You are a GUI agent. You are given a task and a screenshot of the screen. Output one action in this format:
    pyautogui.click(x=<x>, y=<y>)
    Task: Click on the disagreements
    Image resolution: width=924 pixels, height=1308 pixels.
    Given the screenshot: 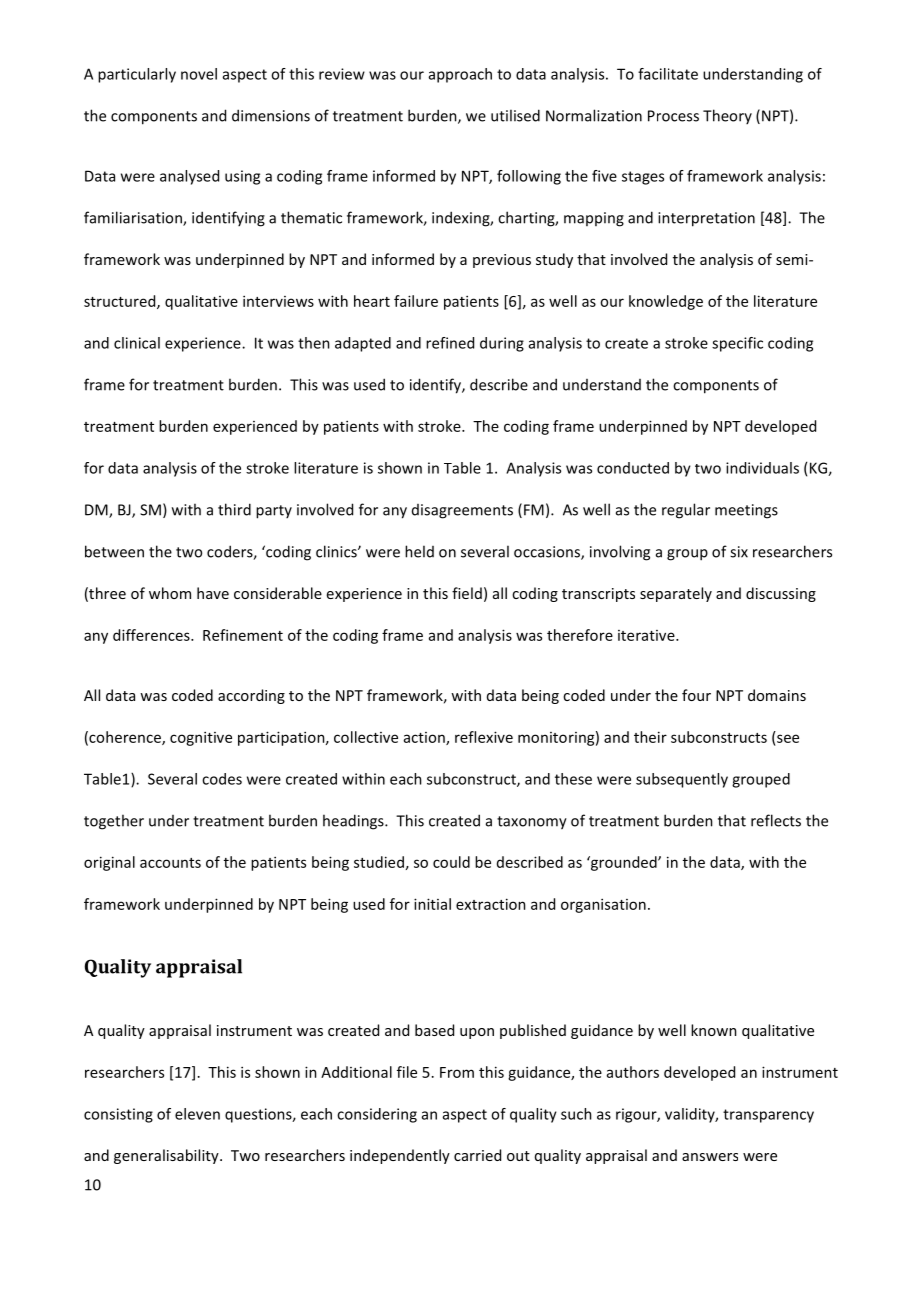 What is the action you would take?
    pyautogui.click(x=462, y=511)
